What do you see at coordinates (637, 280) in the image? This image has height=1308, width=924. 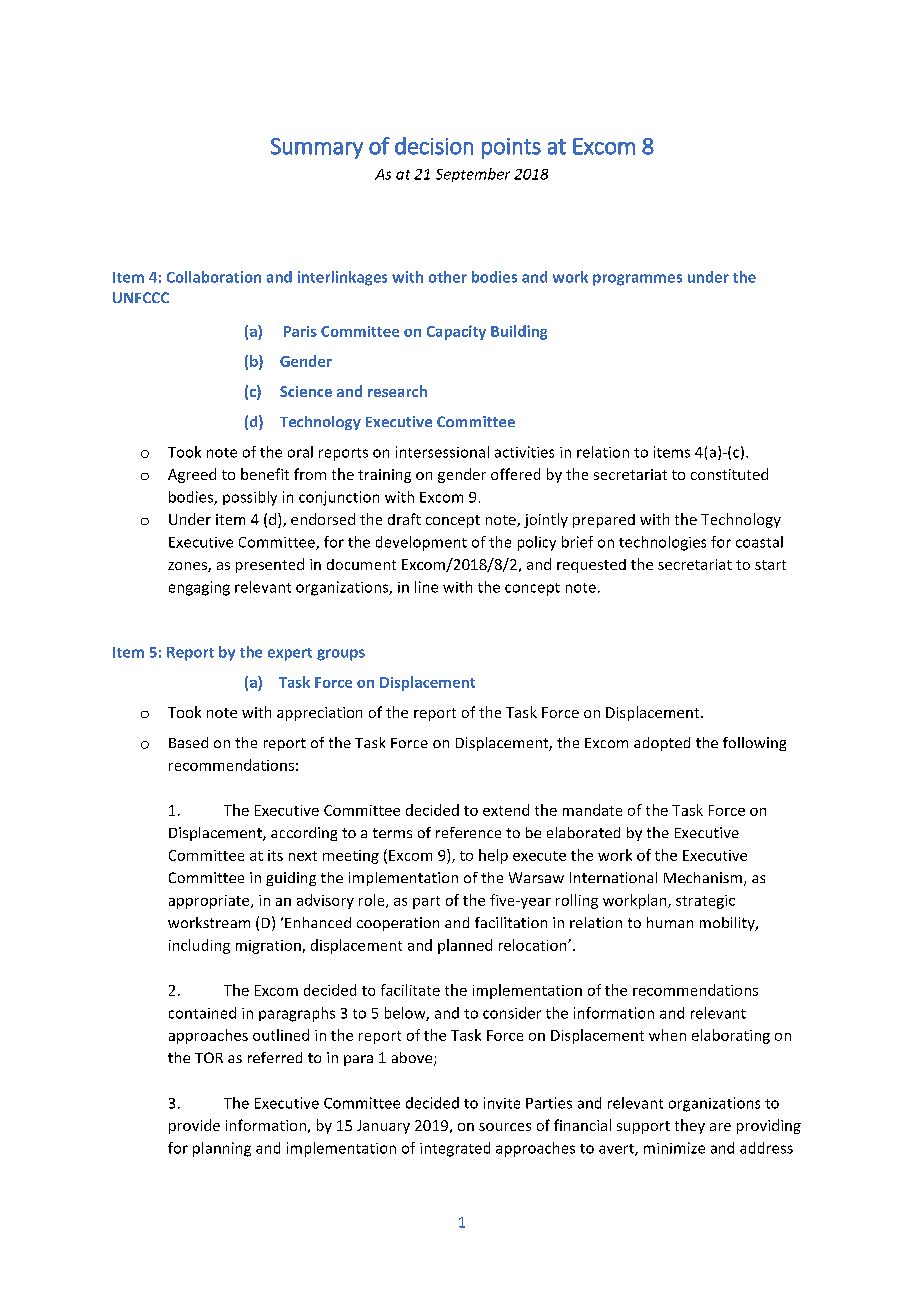 I see `programmes` at bounding box center [637, 280].
